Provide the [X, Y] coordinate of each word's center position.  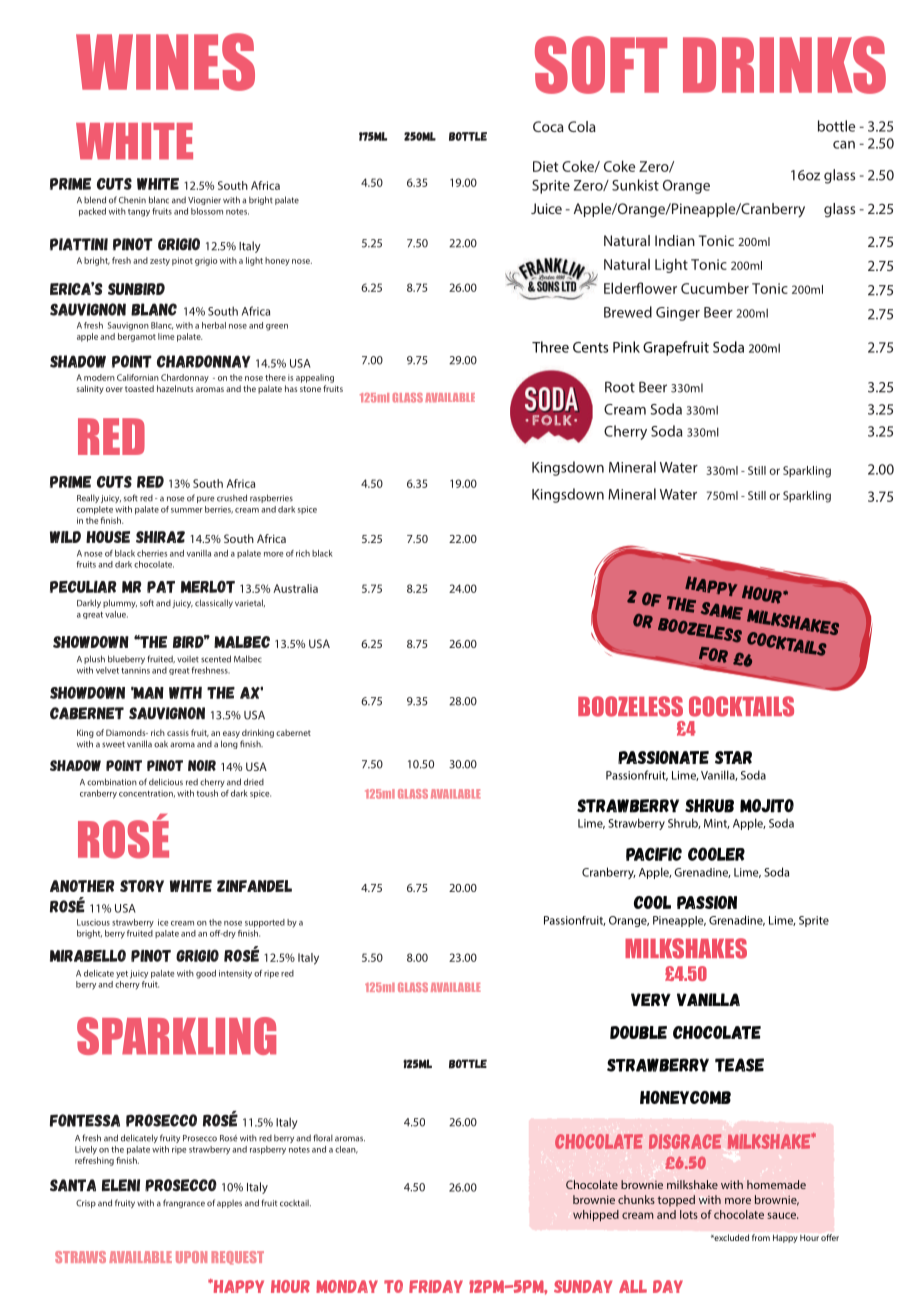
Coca [548, 126]
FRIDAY [436, 1286]
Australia [295, 588]
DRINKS [784, 65]
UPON [191, 1257]
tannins [135, 670]
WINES [165, 62]
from [761, 1237]
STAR [733, 757]
